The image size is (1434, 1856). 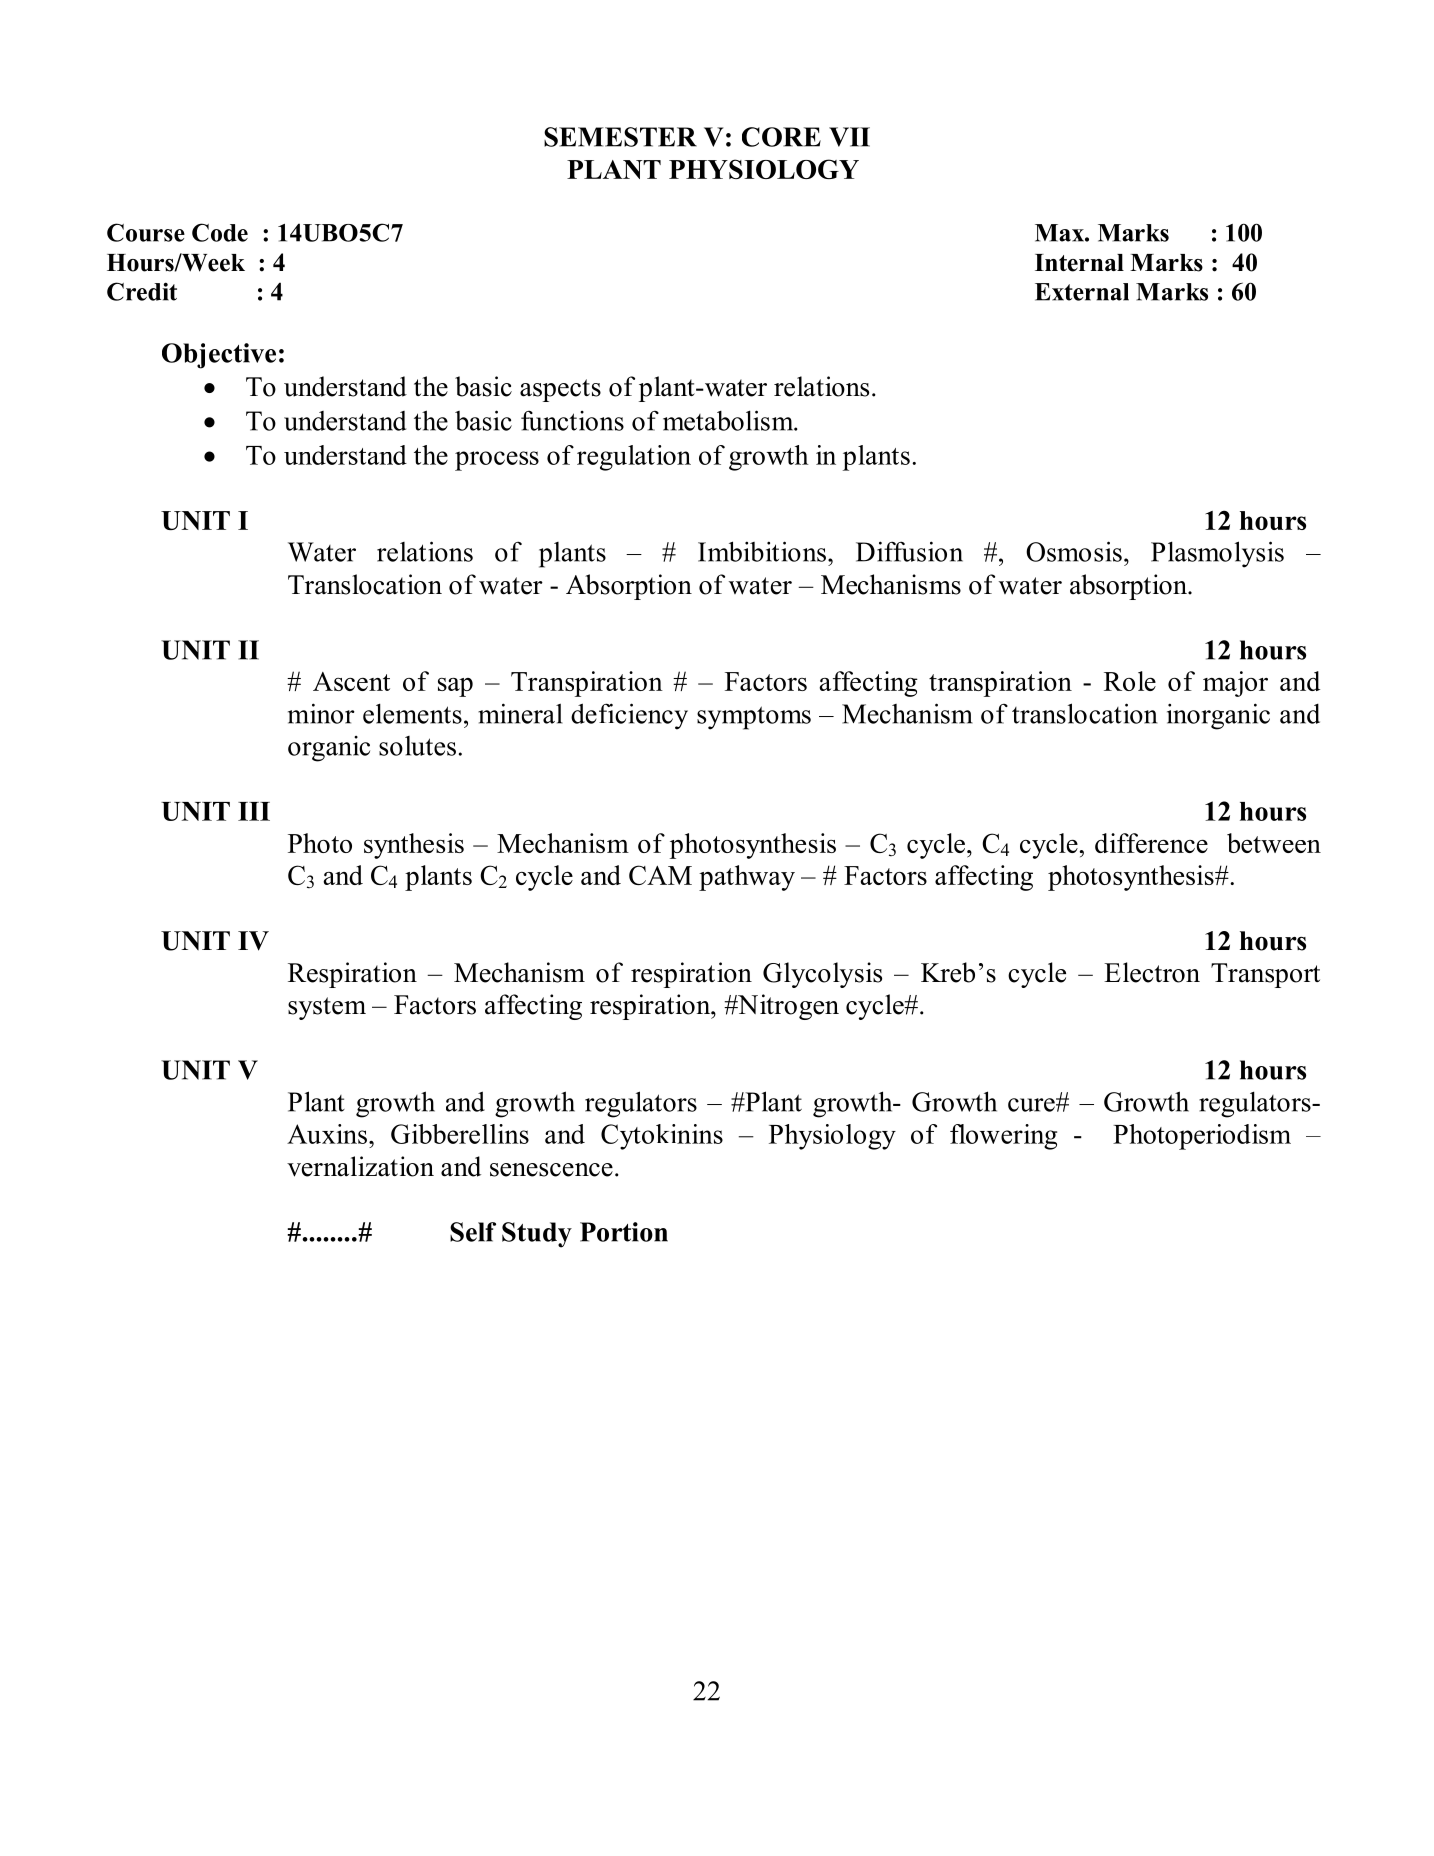 What do you see at coordinates (1074, 551) in the page?
I see `Osmosis` at bounding box center [1074, 551].
